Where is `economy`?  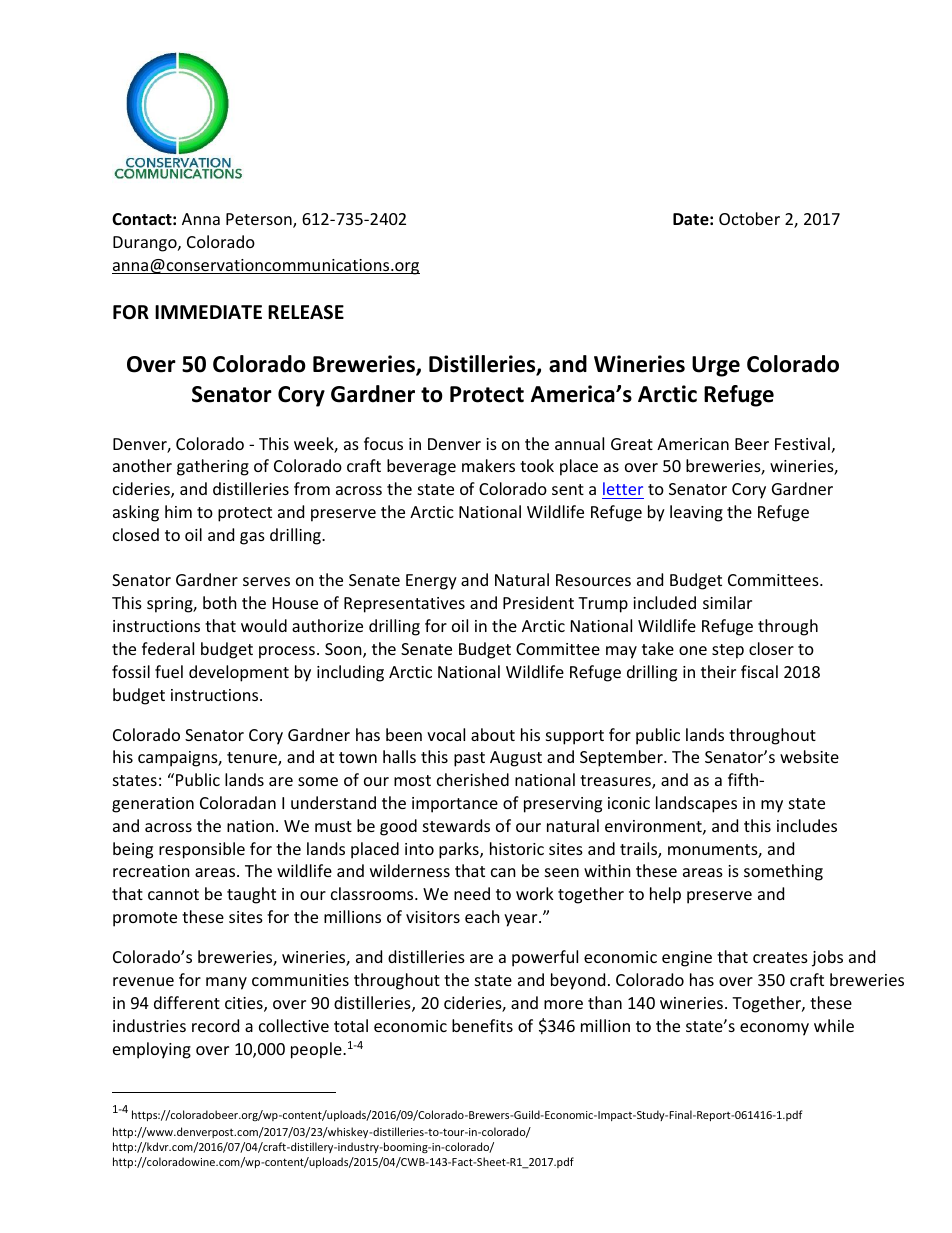 economy is located at coordinates (774, 1029).
